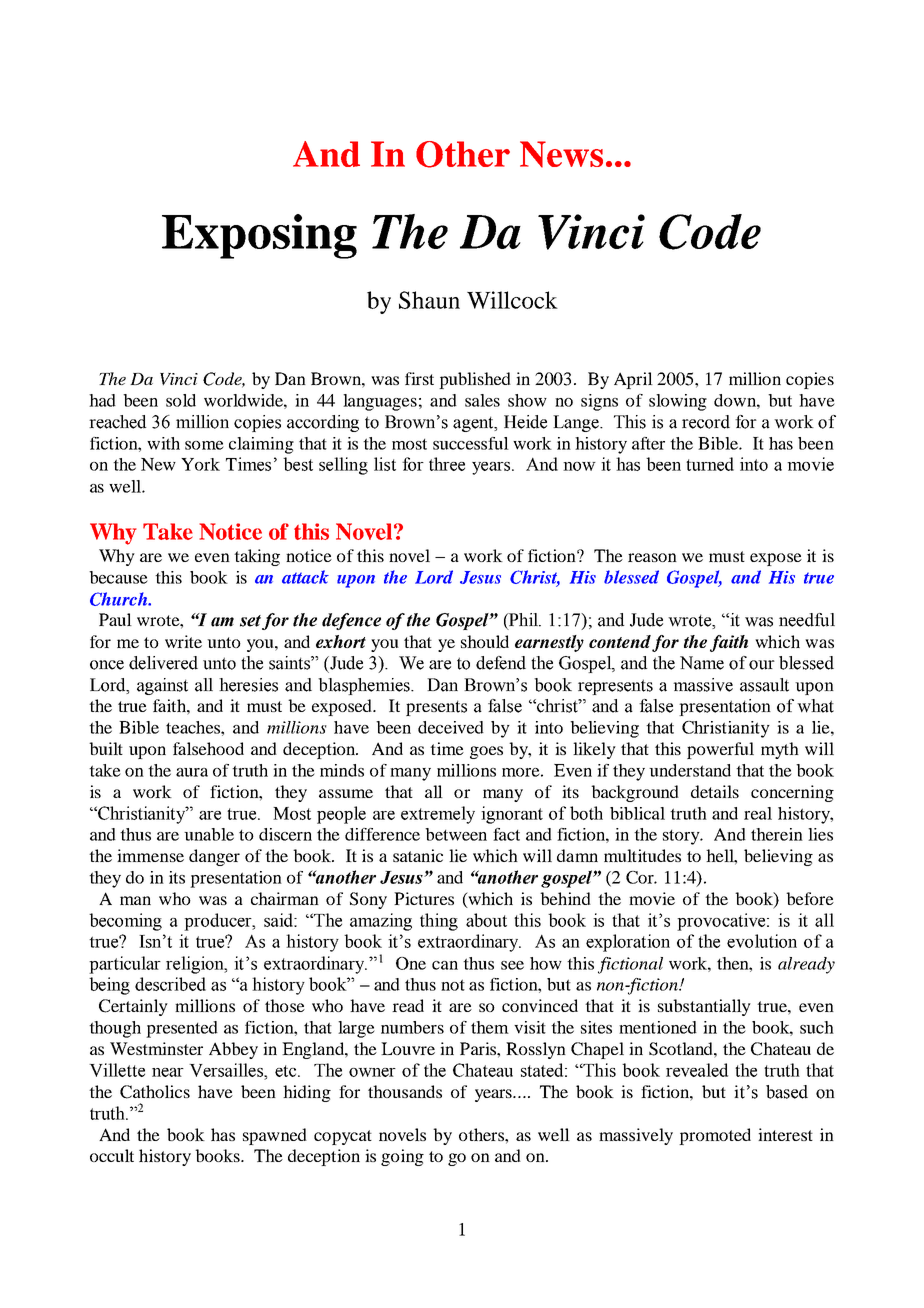 The height and width of the image is (1308, 924). Describe the element at coordinates (183, 641) in the image. I see `write` at that location.
